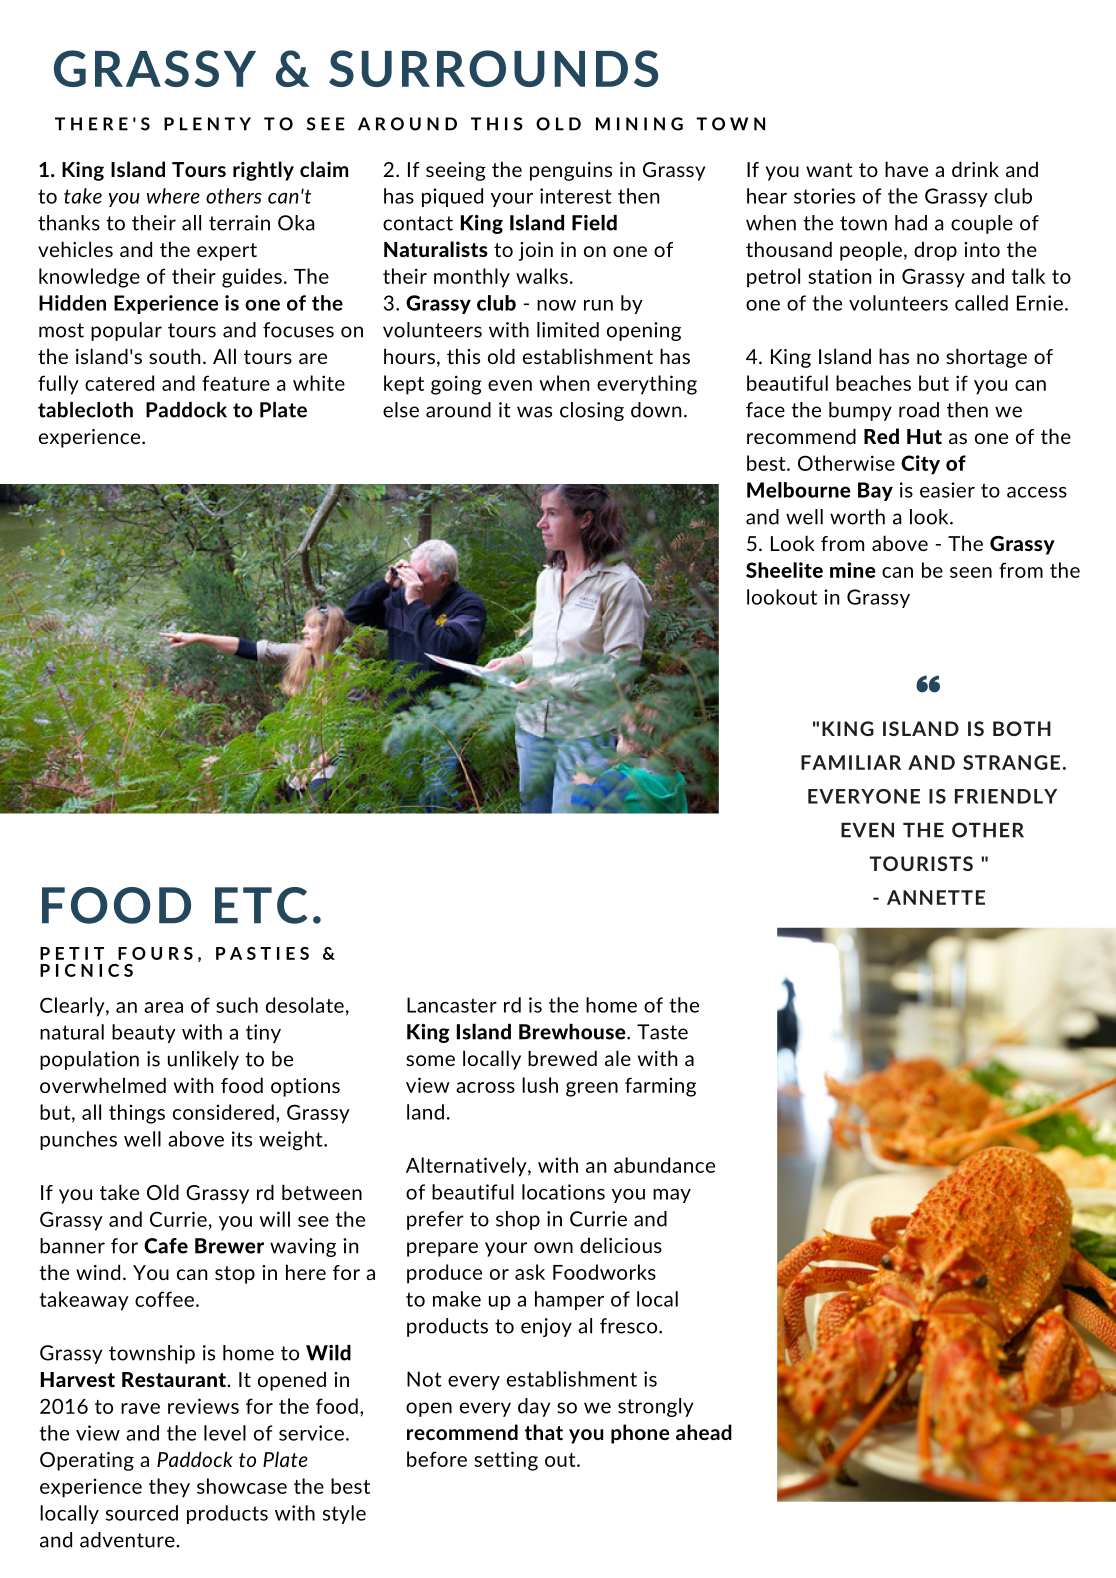 This document has width=1116, height=1578. Describe the element at coordinates (534, 412) in the document. I see `was` at that location.
